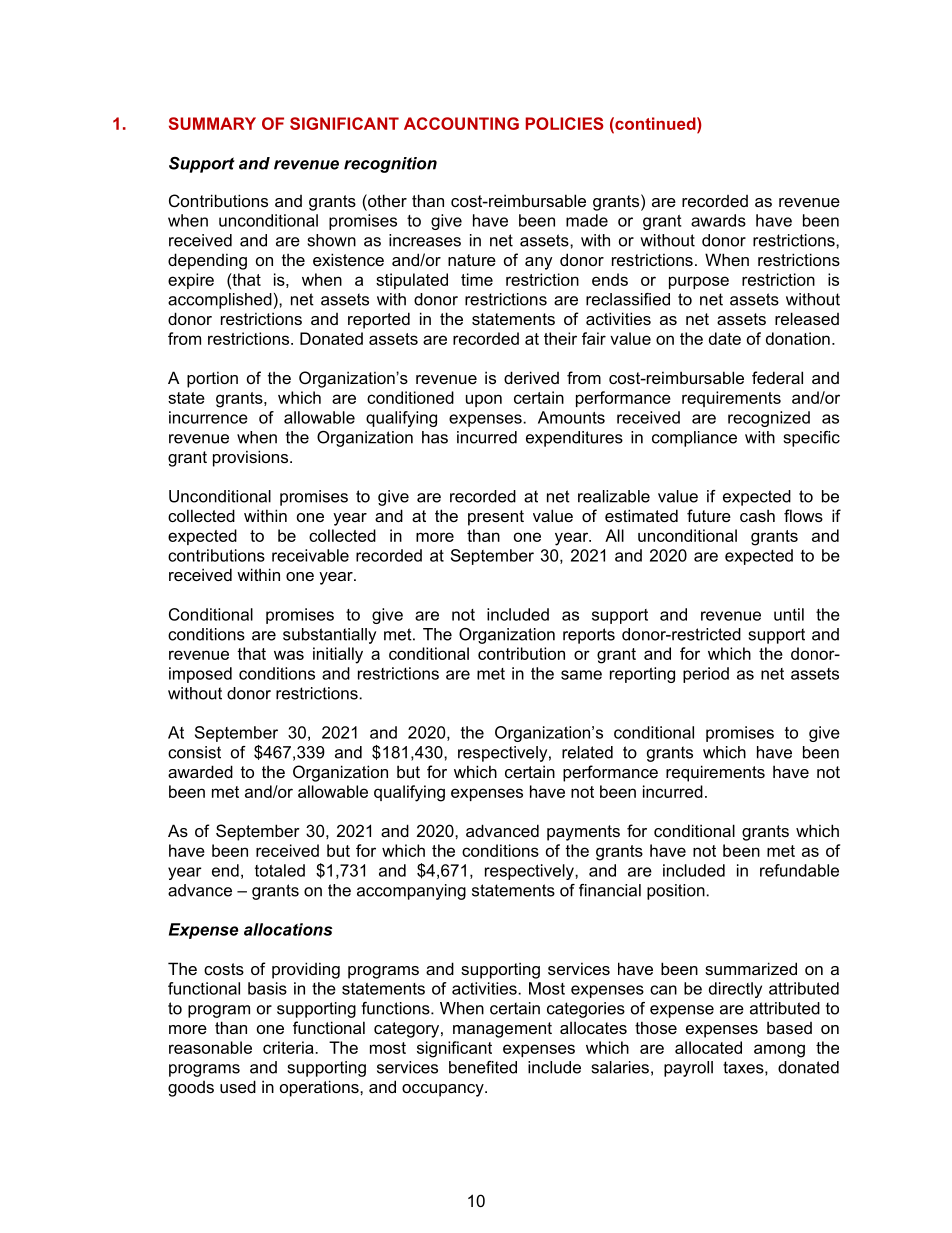 This page has height=1233, width=952. I want to click on reports, so click(589, 636).
